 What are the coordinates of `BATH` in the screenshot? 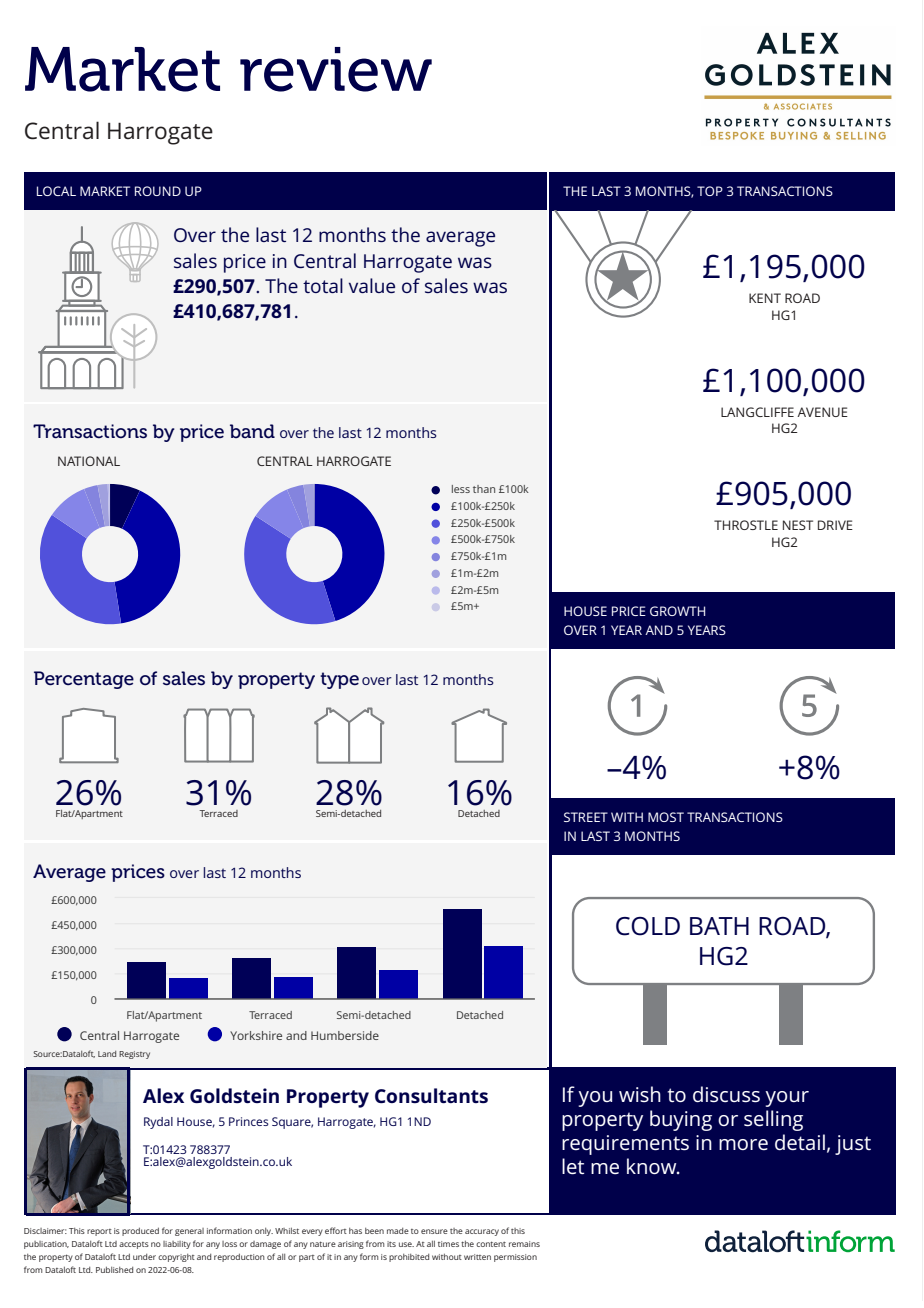 It's located at (719, 926).
